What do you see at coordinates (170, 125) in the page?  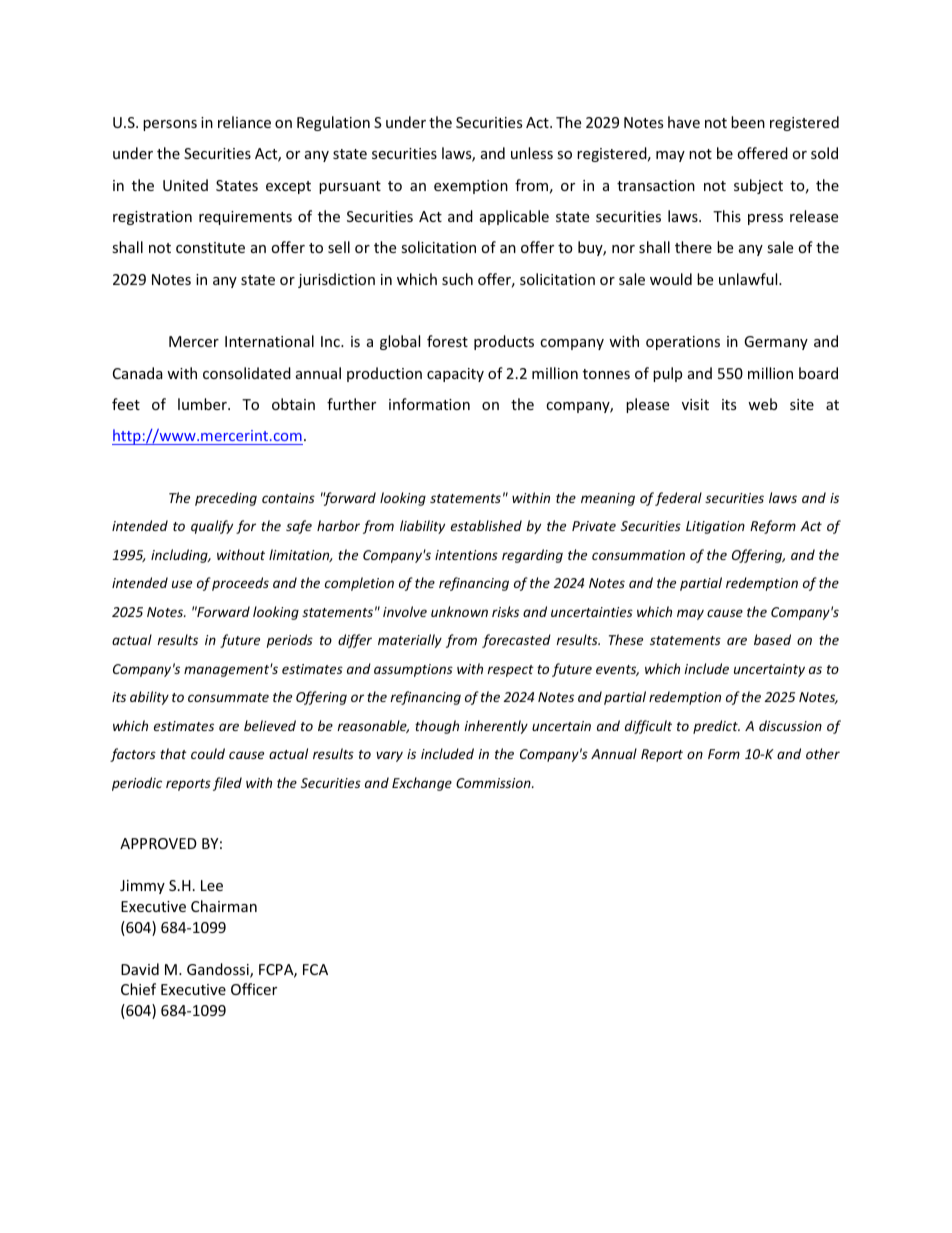 I see `persons` at bounding box center [170, 125].
